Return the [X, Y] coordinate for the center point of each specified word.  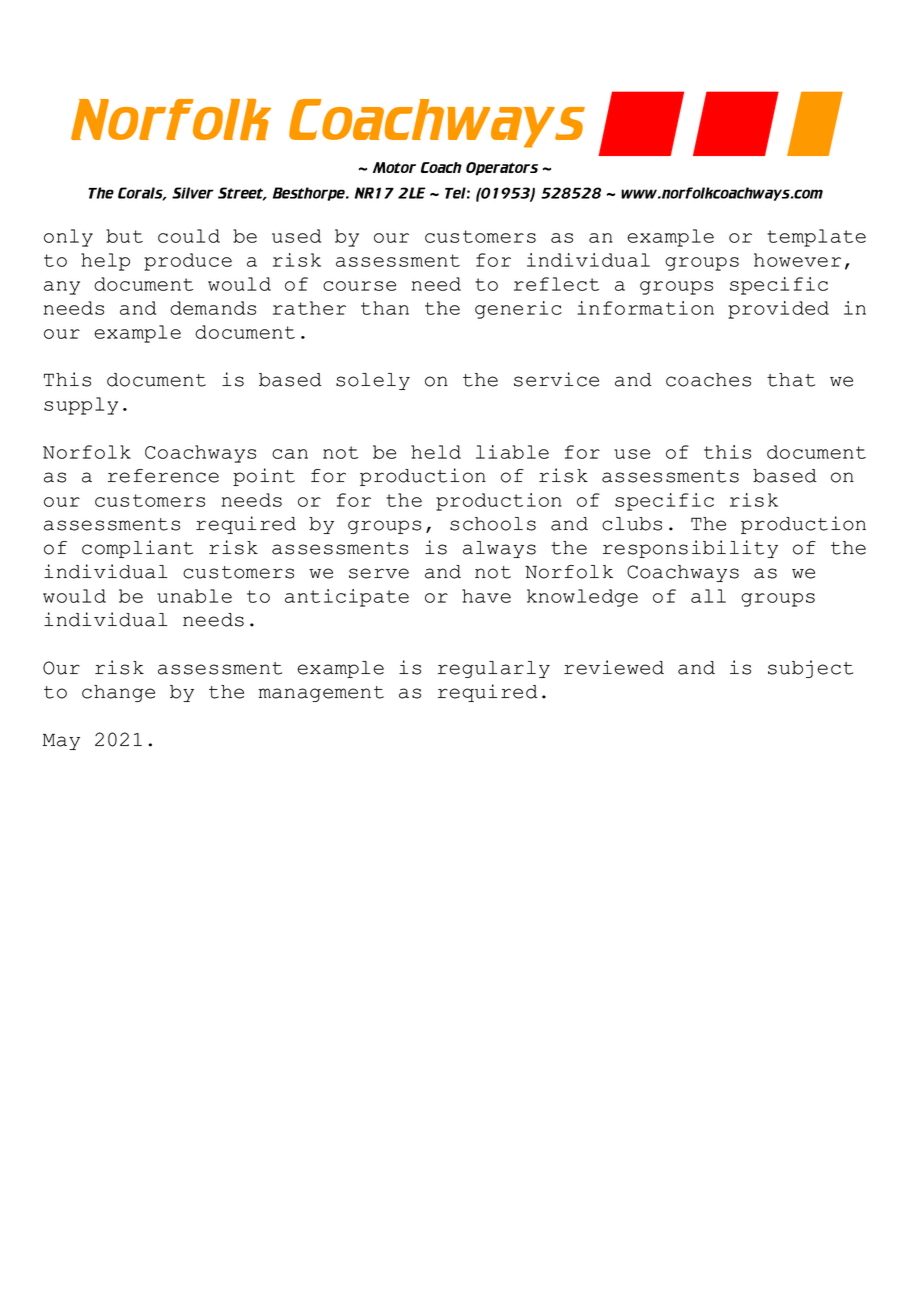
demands [213, 308]
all [708, 596]
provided [778, 310]
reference [163, 476]
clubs [632, 524]
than [385, 308]
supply [81, 406]
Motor [394, 167]
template [816, 238]
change [118, 693]
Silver [193, 193]
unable [194, 596]
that [791, 380]
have [486, 596]
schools [493, 524]
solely [373, 381]
